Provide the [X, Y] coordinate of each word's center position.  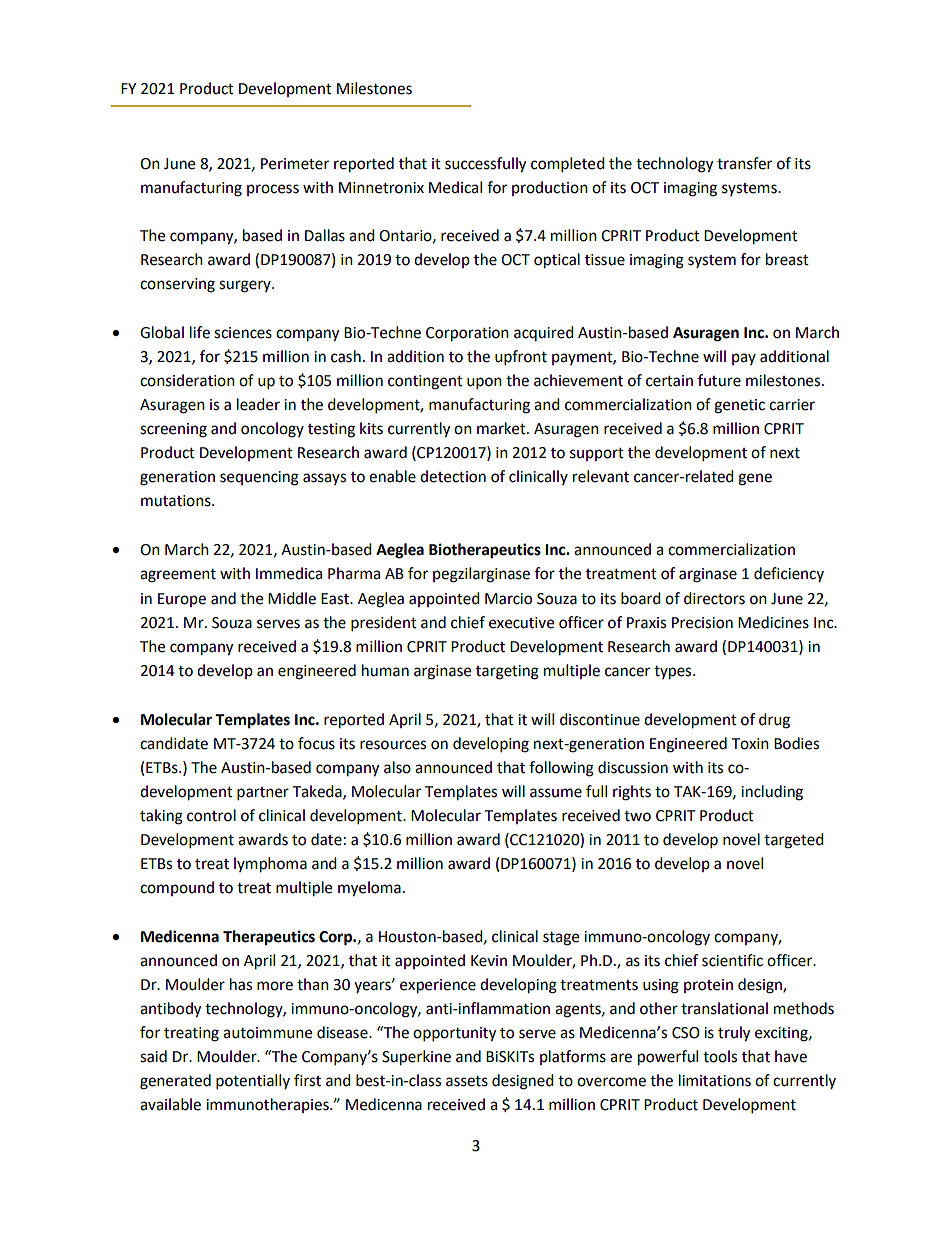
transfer [744, 163]
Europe [182, 600]
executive [521, 623]
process [273, 190]
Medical [455, 187]
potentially [253, 1082]
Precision [702, 623]
